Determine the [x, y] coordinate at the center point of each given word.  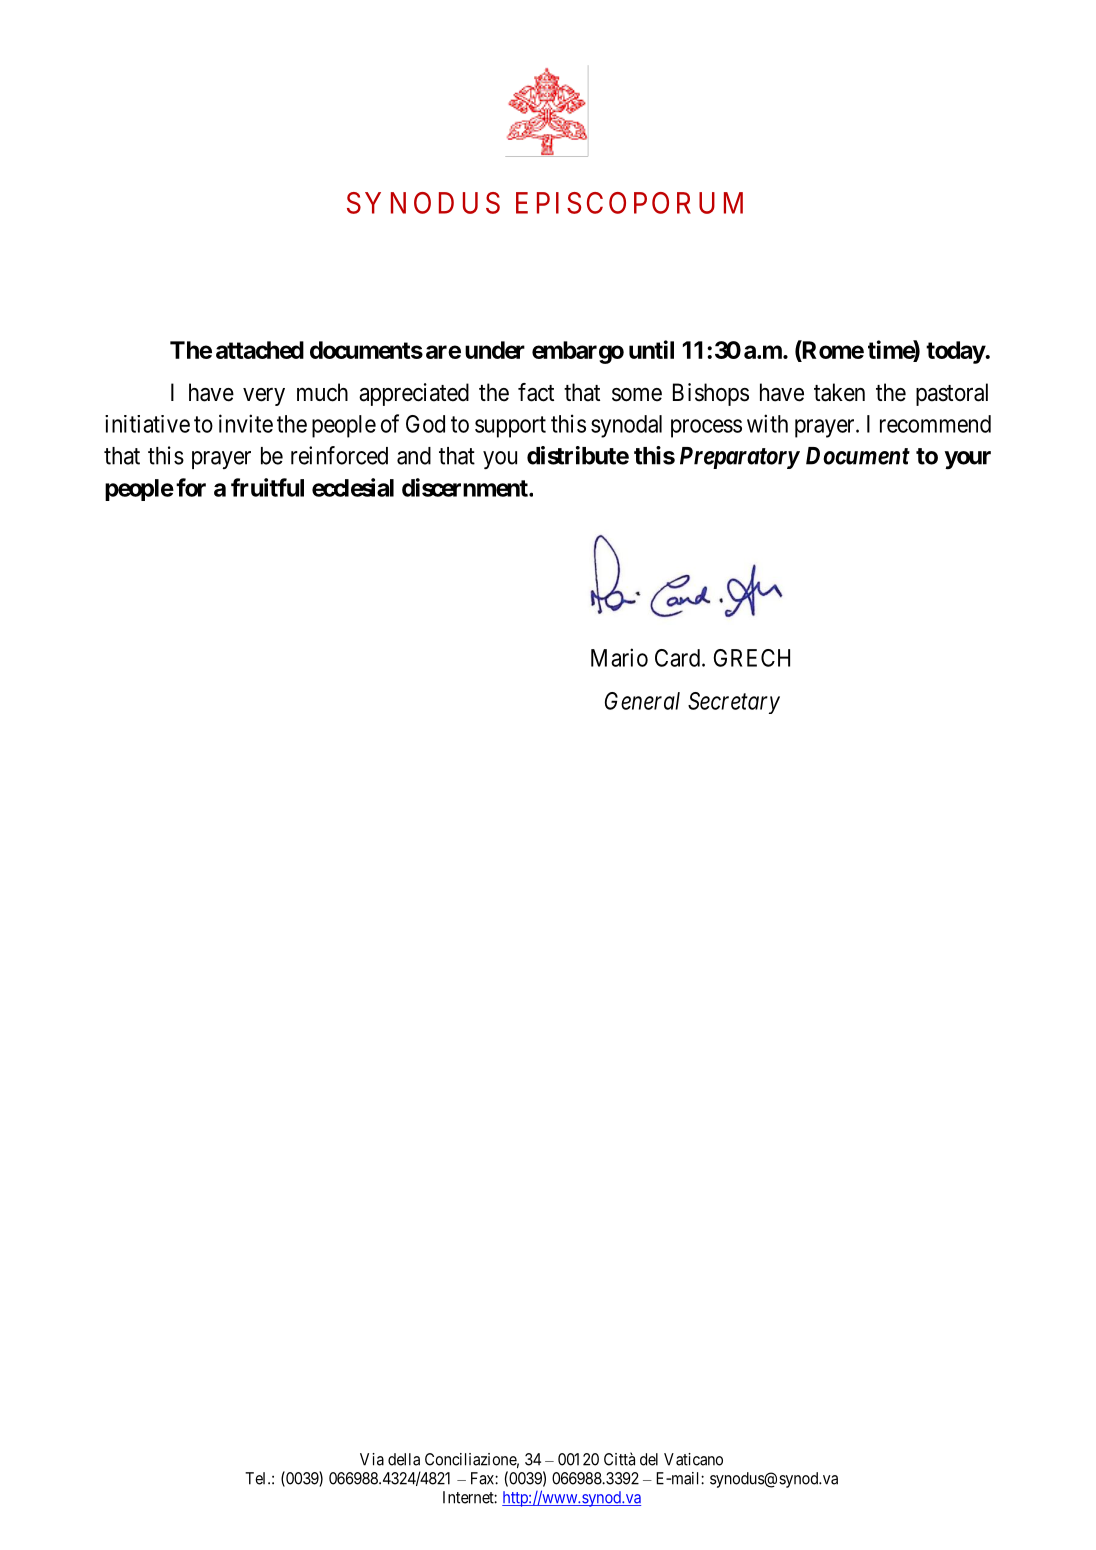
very [264, 397]
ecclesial [353, 487]
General [642, 701]
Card [677, 658]
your [967, 460]
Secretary [734, 703]
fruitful [267, 487]
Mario [619, 657]
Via [372, 1459]
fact [536, 392]
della [404, 1459]
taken [839, 392]
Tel [257, 1478]
